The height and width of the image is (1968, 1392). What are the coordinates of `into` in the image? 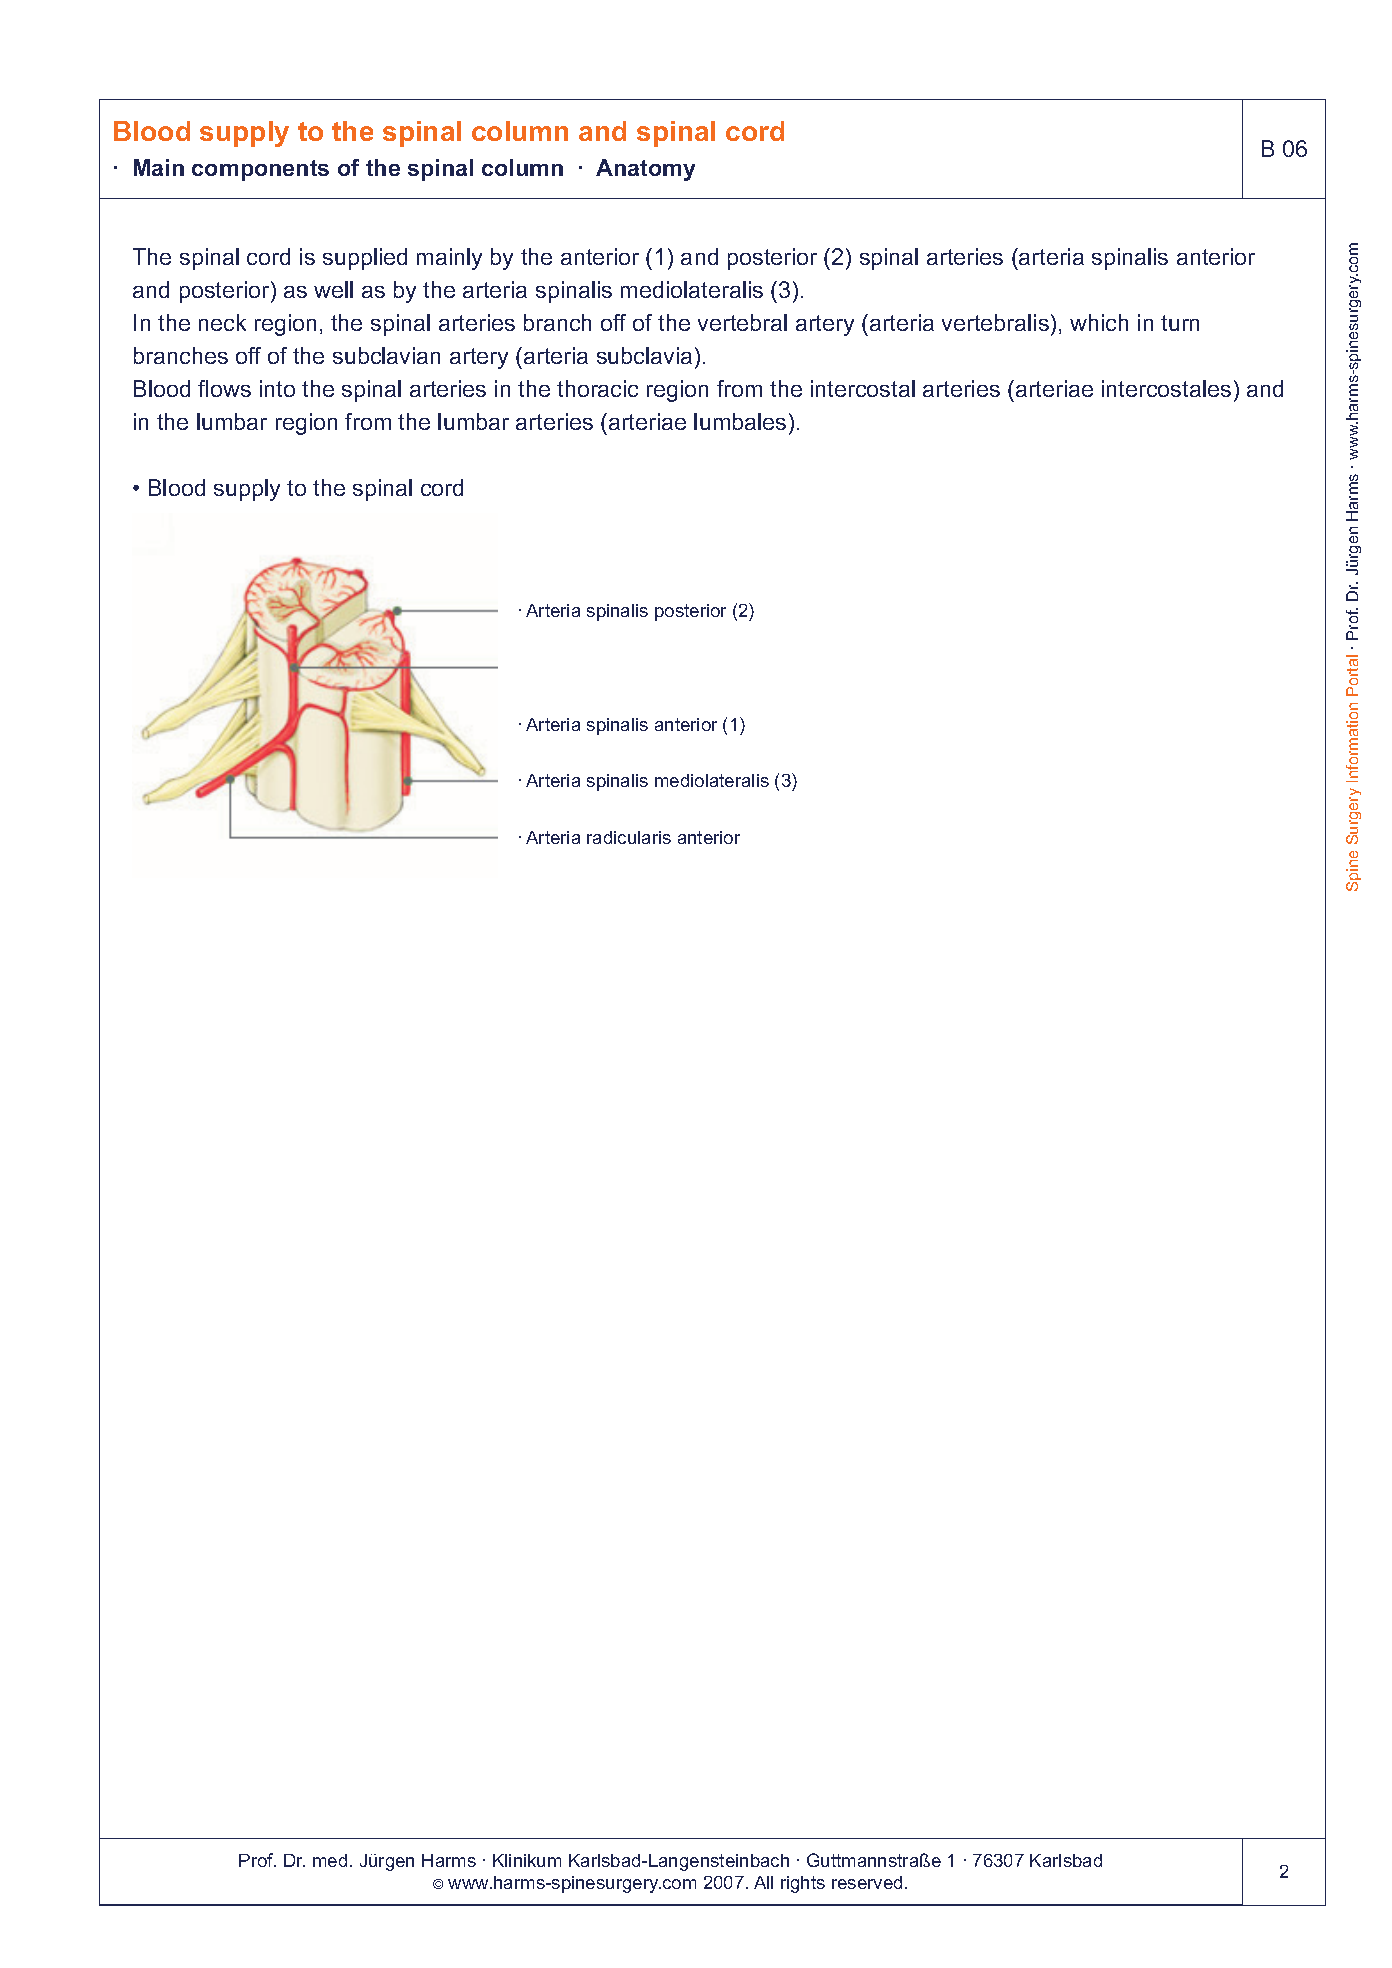 It's located at (277, 388).
